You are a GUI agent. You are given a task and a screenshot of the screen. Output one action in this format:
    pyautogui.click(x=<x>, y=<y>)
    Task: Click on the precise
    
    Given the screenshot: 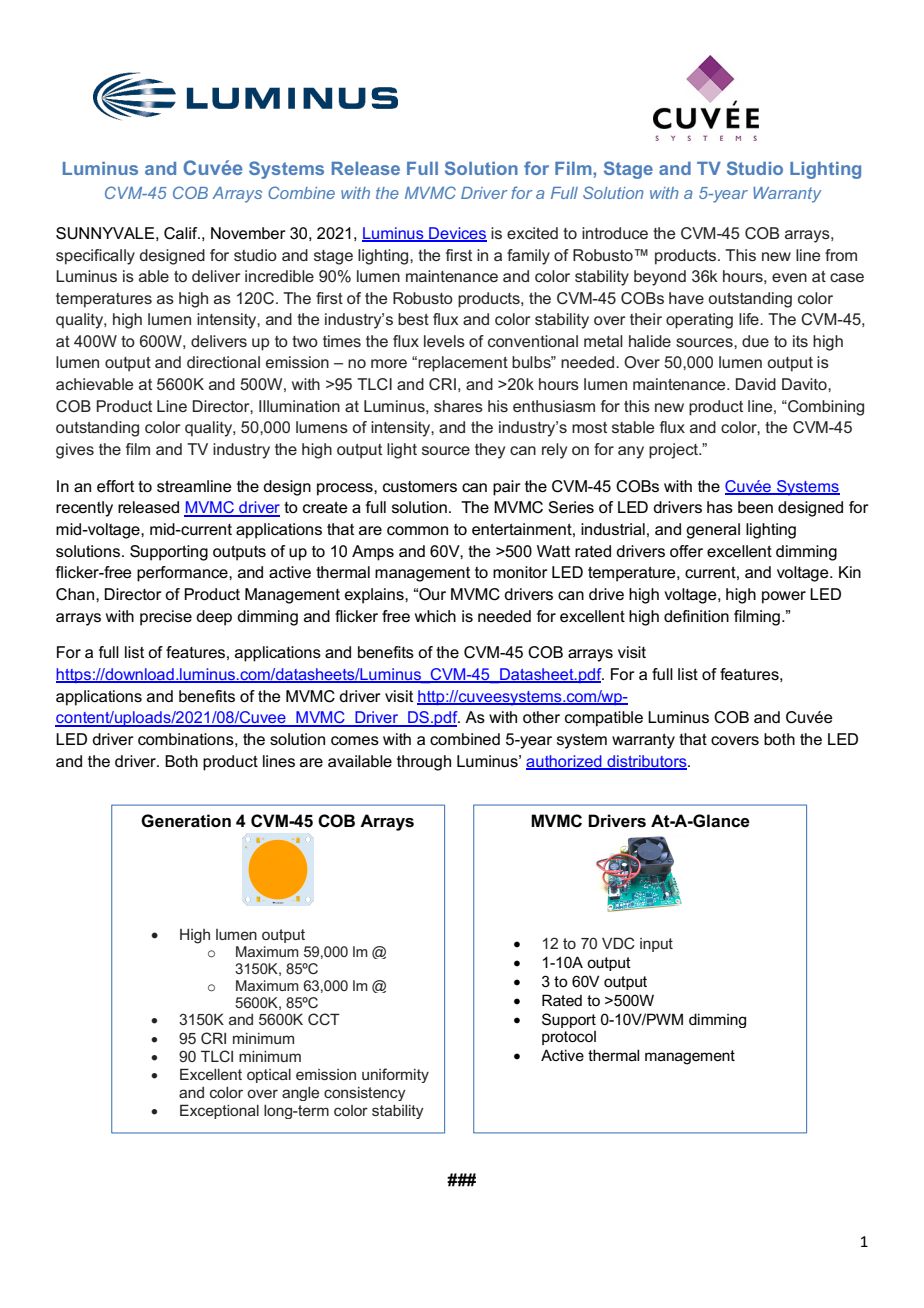 What is the action you would take?
    pyautogui.click(x=166, y=618)
